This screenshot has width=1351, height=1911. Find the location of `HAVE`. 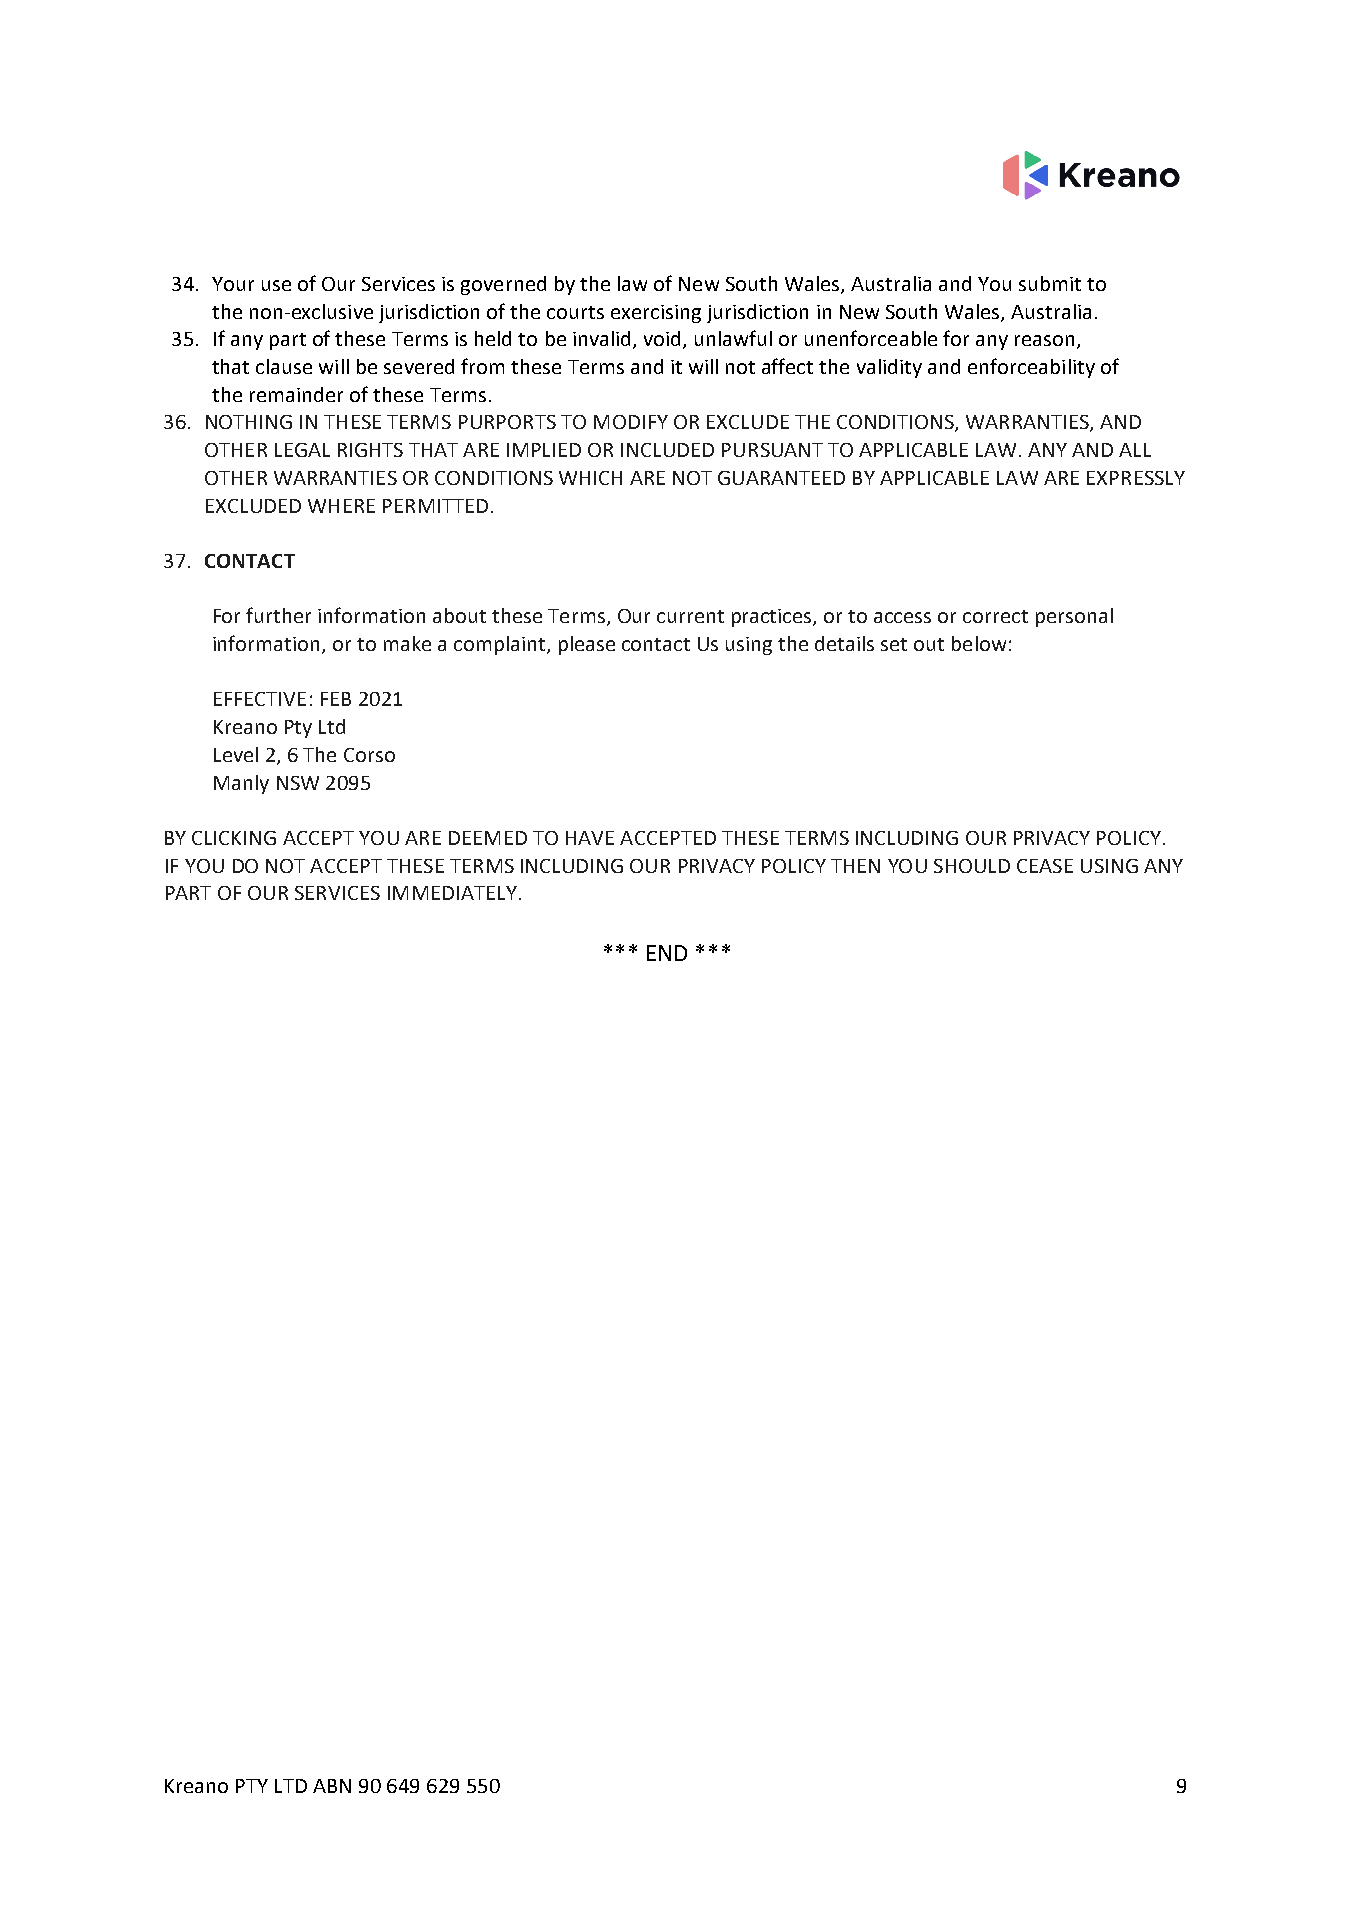

HAVE is located at coordinates (590, 838).
